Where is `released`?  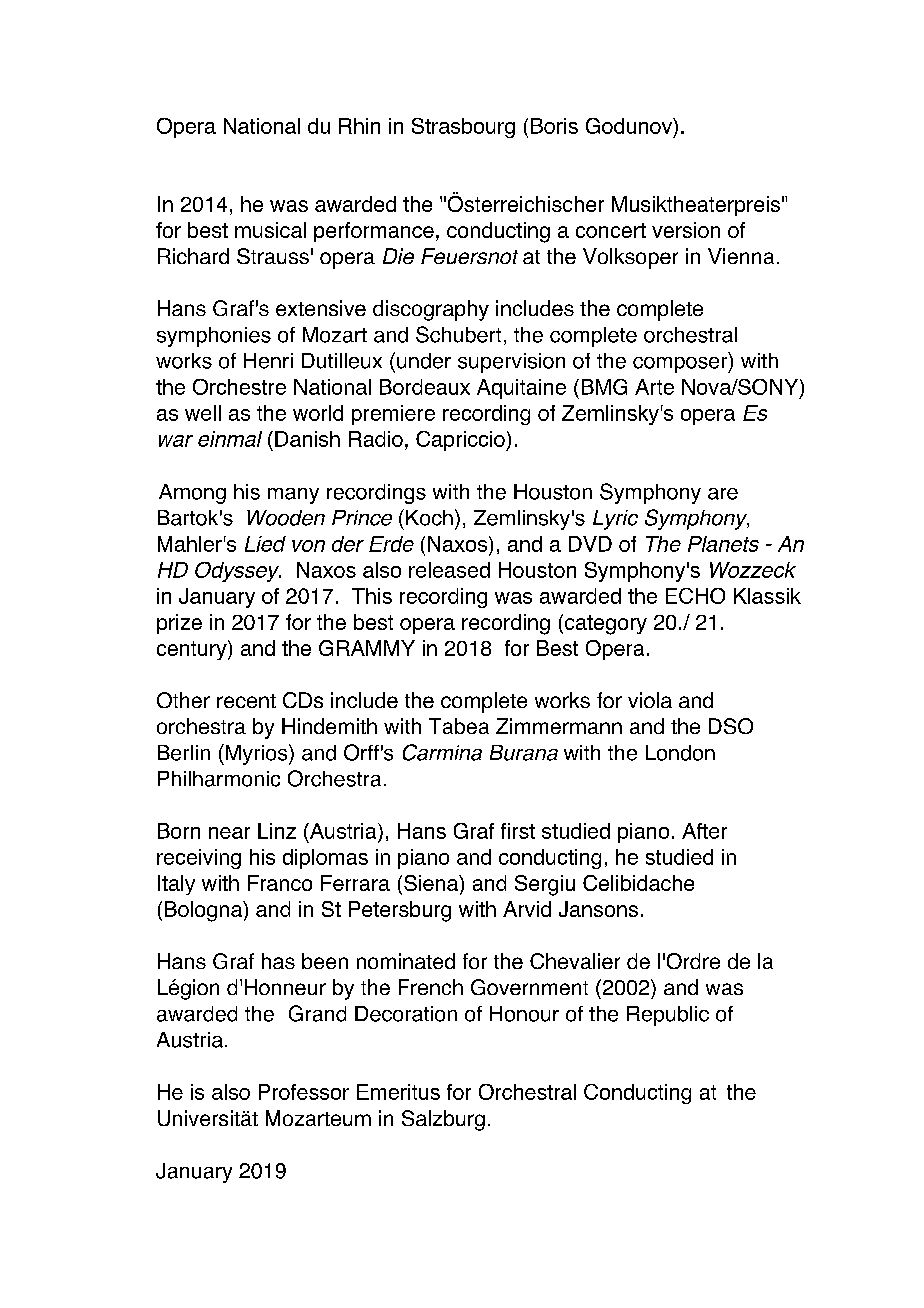 released is located at coordinates (449, 570).
